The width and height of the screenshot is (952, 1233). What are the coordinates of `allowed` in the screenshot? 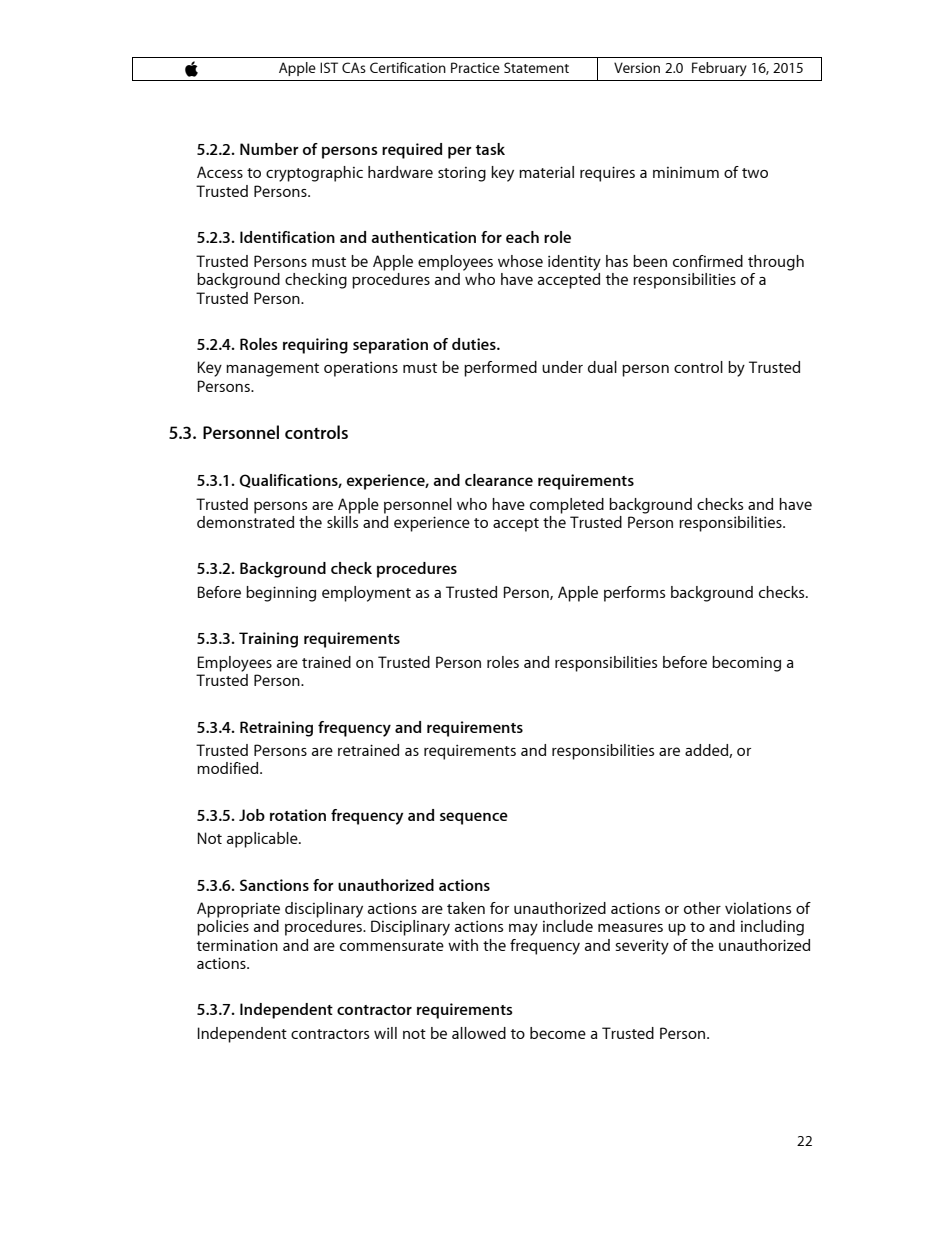 It's located at (479, 1033).
